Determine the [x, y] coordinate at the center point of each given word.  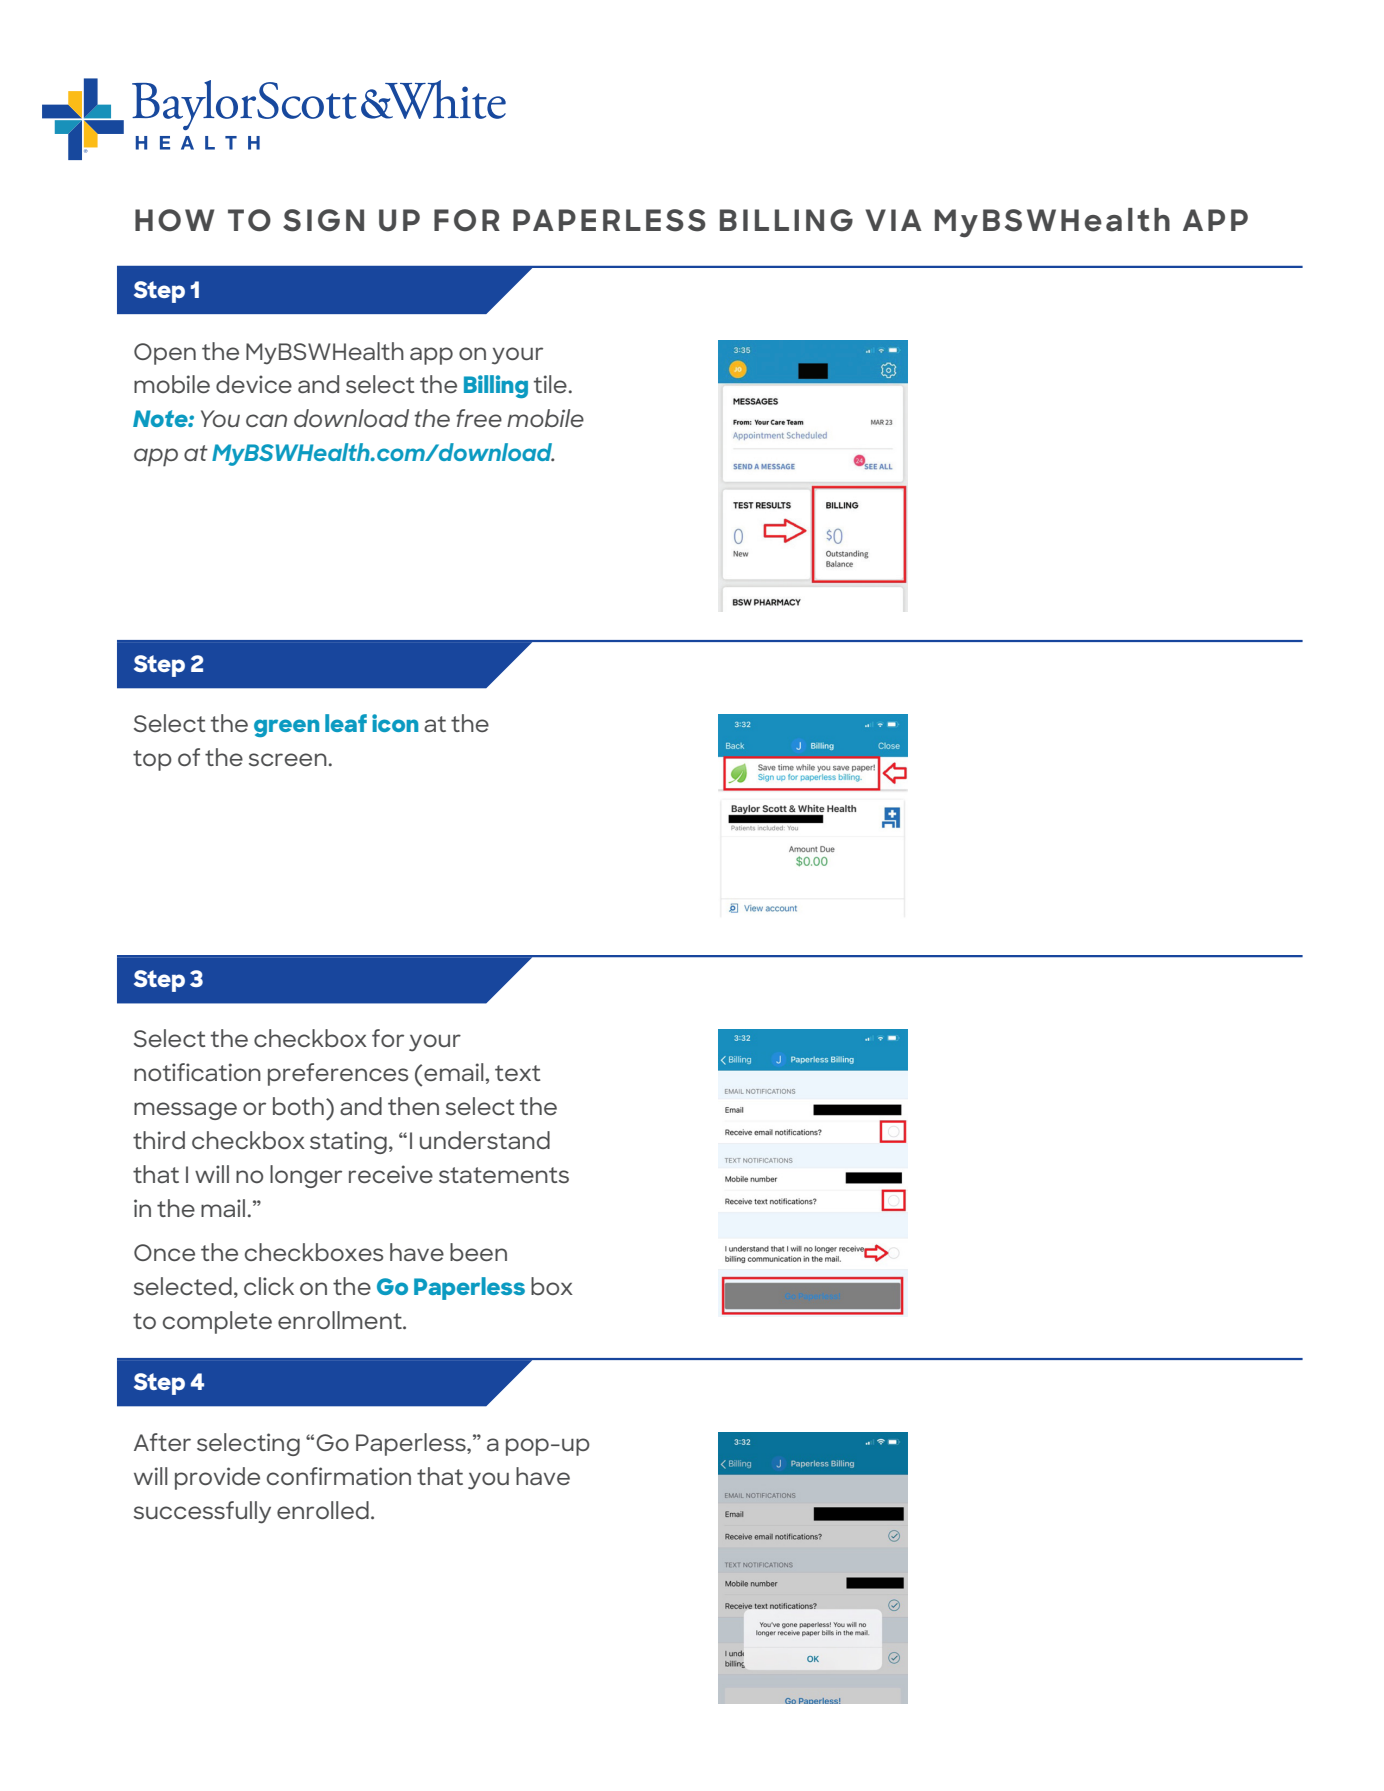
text [518, 1073]
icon [395, 723]
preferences [338, 1074]
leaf [346, 723]
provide [217, 1478]
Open [165, 354]
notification [197, 1072]
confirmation [339, 1476]
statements [504, 1175]
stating [348, 1142]
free [479, 418]
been [478, 1252]
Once [164, 1252]
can [266, 420]
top [152, 760]
